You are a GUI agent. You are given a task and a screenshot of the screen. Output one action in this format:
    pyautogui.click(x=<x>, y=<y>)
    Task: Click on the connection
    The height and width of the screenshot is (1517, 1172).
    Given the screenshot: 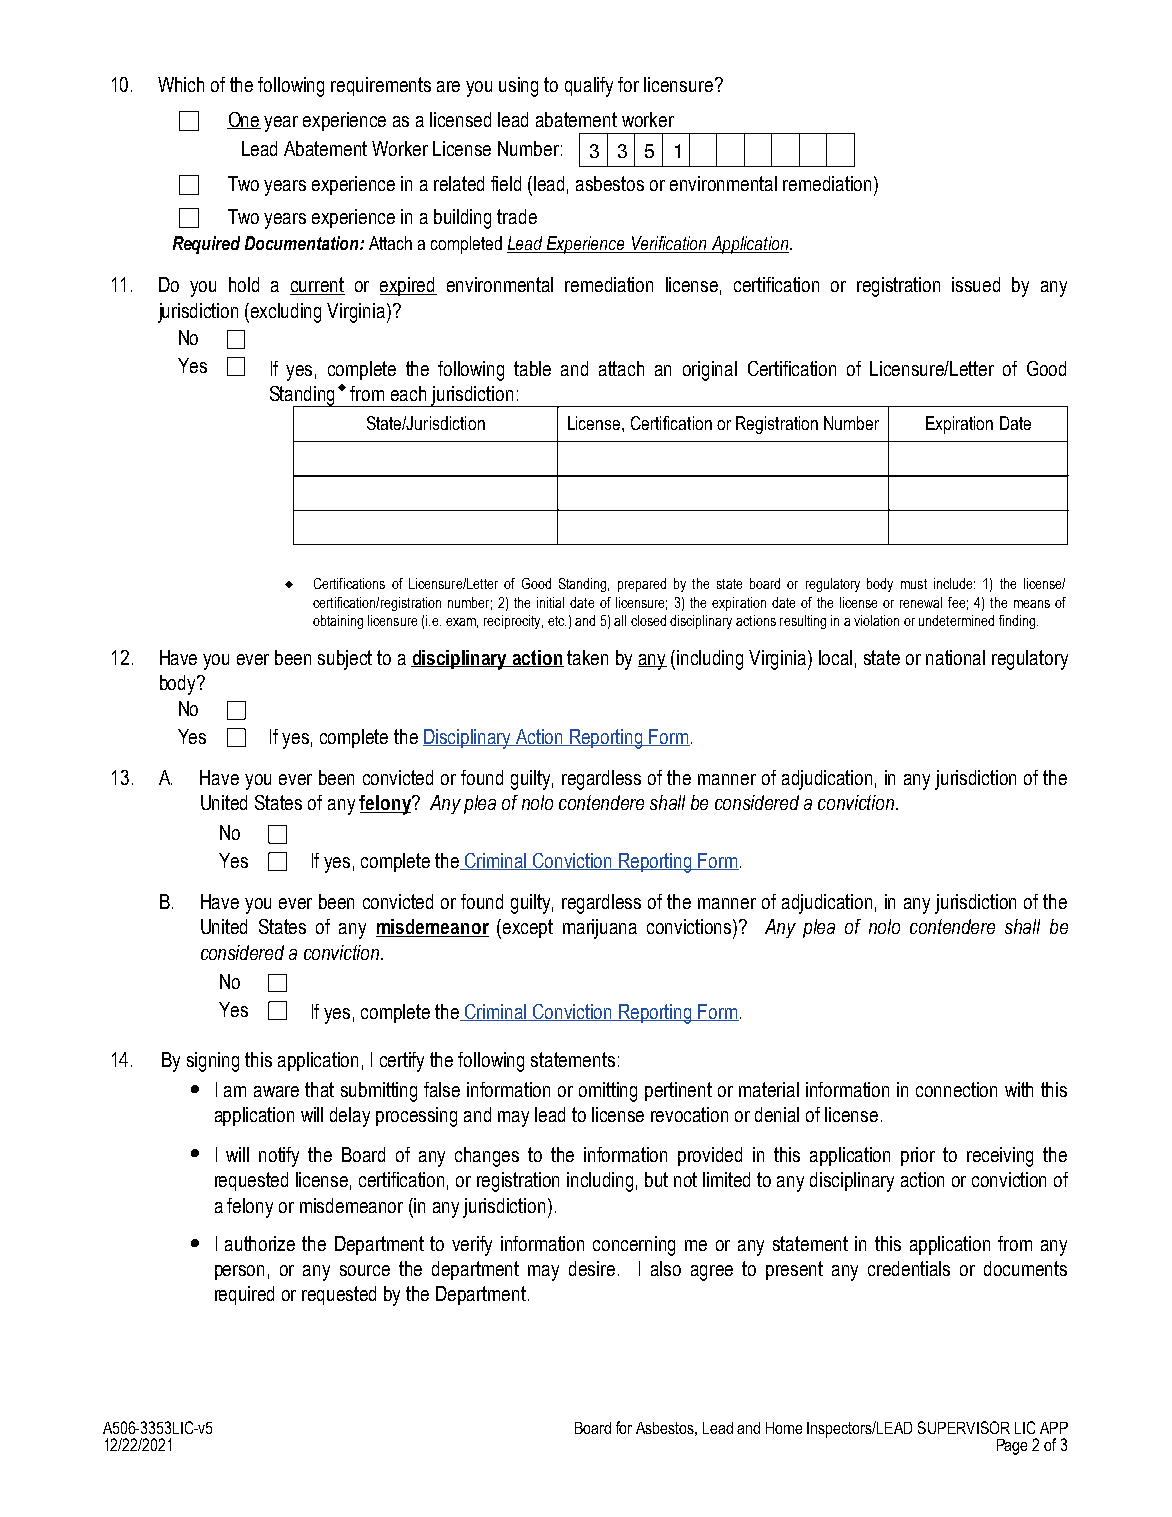 What is the action you would take?
    pyautogui.click(x=956, y=1089)
